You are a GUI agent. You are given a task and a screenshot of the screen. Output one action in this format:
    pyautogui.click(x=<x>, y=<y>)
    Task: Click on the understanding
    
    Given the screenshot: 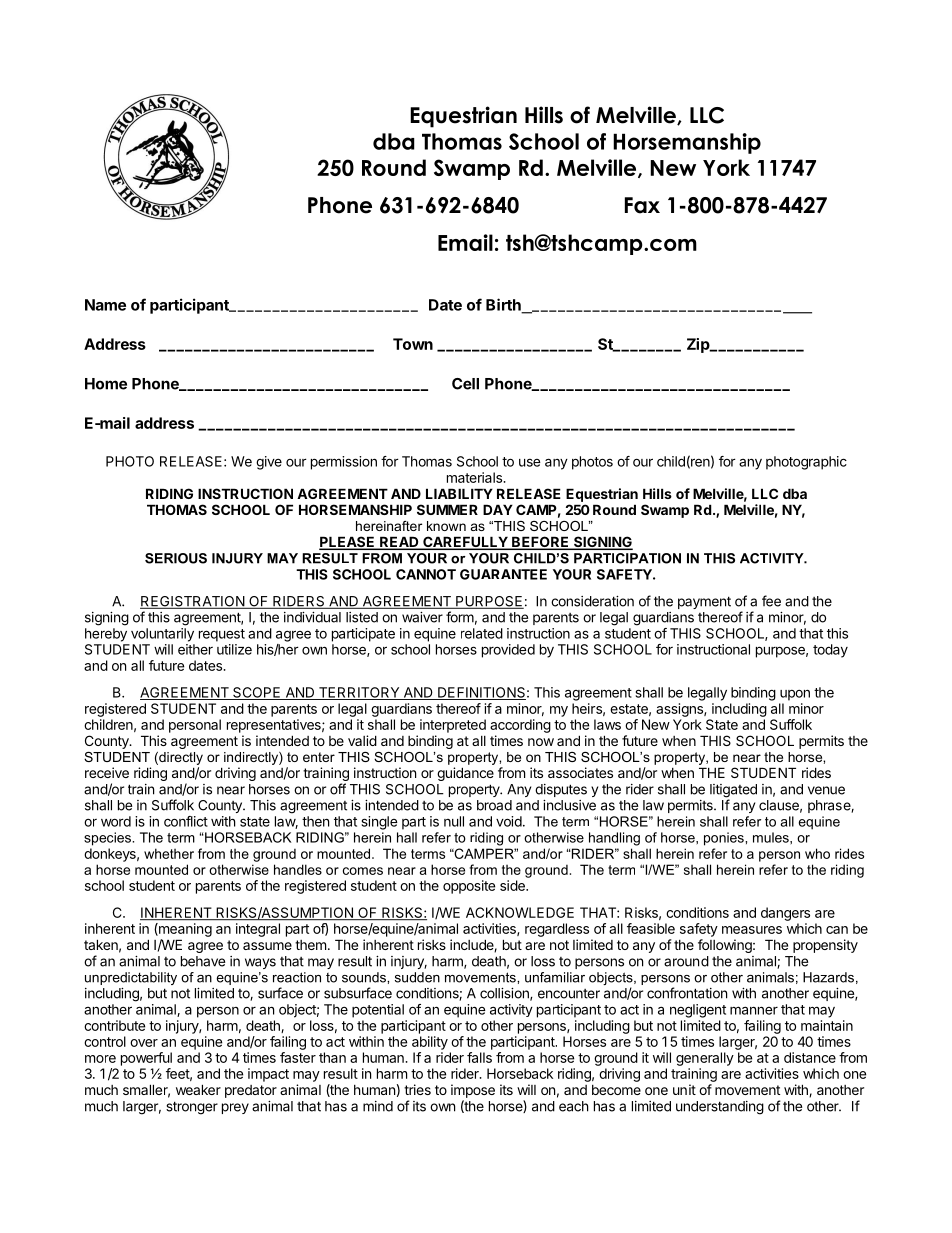 What is the action you would take?
    pyautogui.click(x=720, y=1108)
